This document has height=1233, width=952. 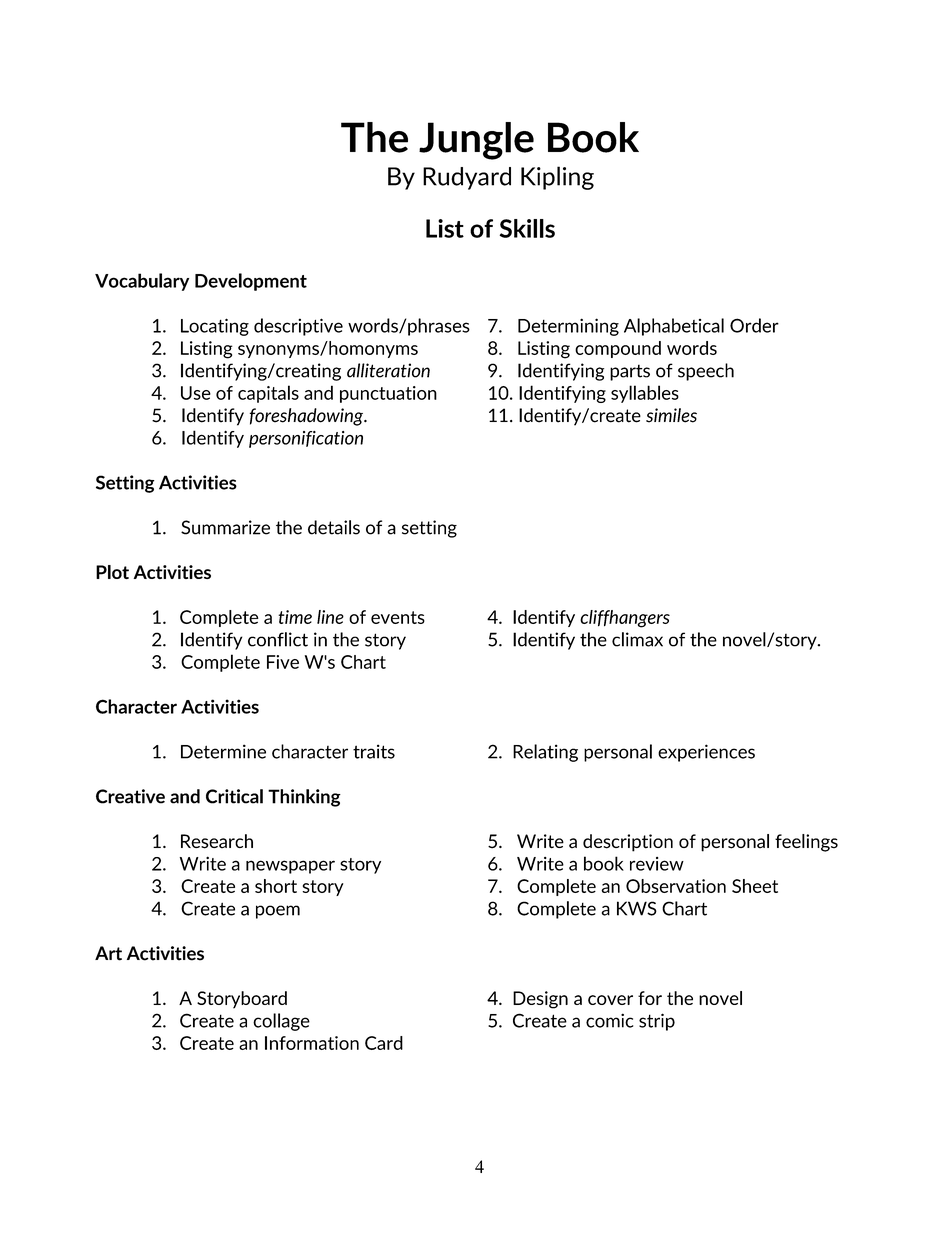 What do you see at coordinates (467, 178) in the document?
I see `Rudyard` at bounding box center [467, 178].
